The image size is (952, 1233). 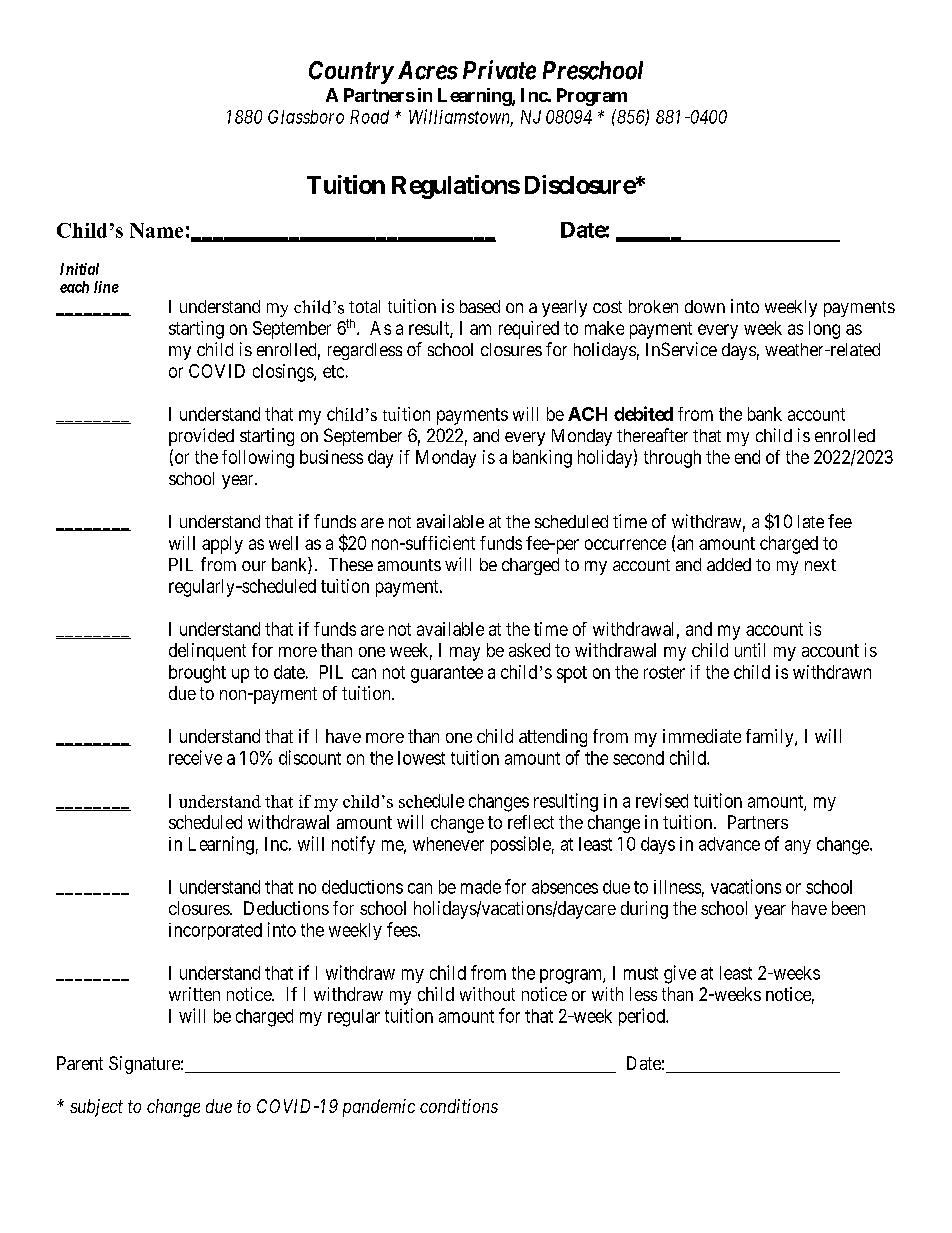 I want to click on Private, so click(x=499, y=70).
